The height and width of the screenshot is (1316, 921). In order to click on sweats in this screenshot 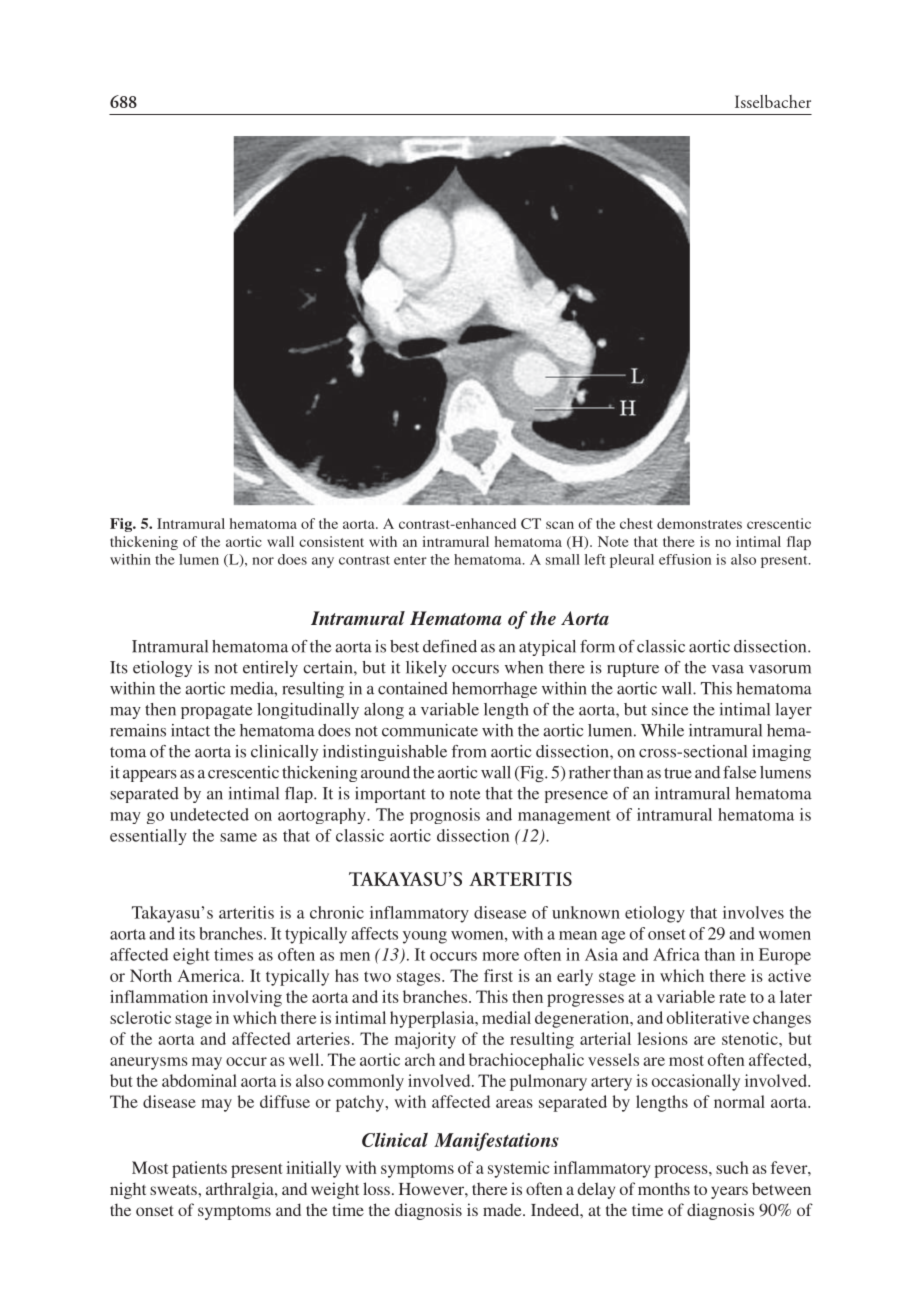, I will do `click(174, 1190)`.
